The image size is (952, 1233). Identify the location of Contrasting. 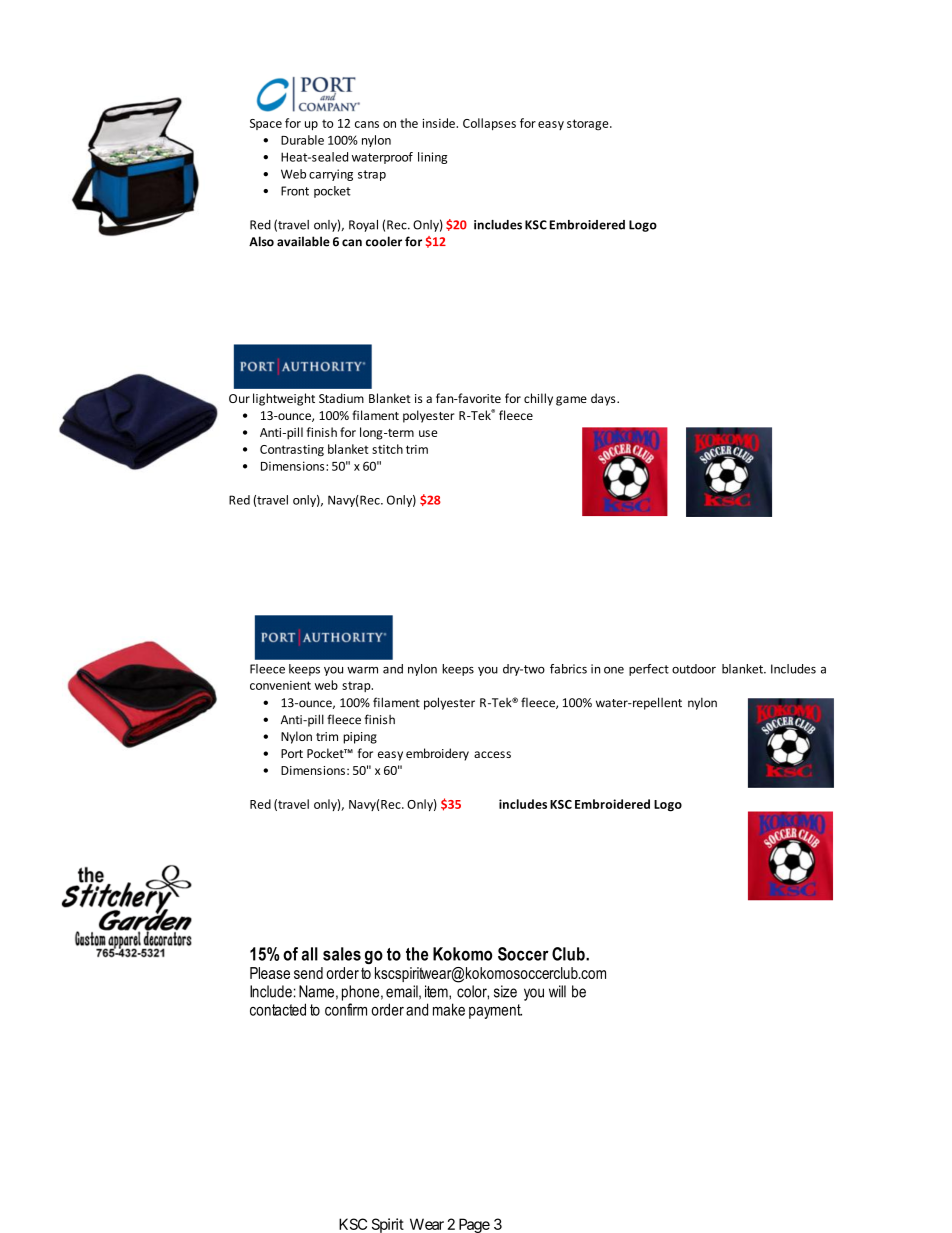
(292, 451).
